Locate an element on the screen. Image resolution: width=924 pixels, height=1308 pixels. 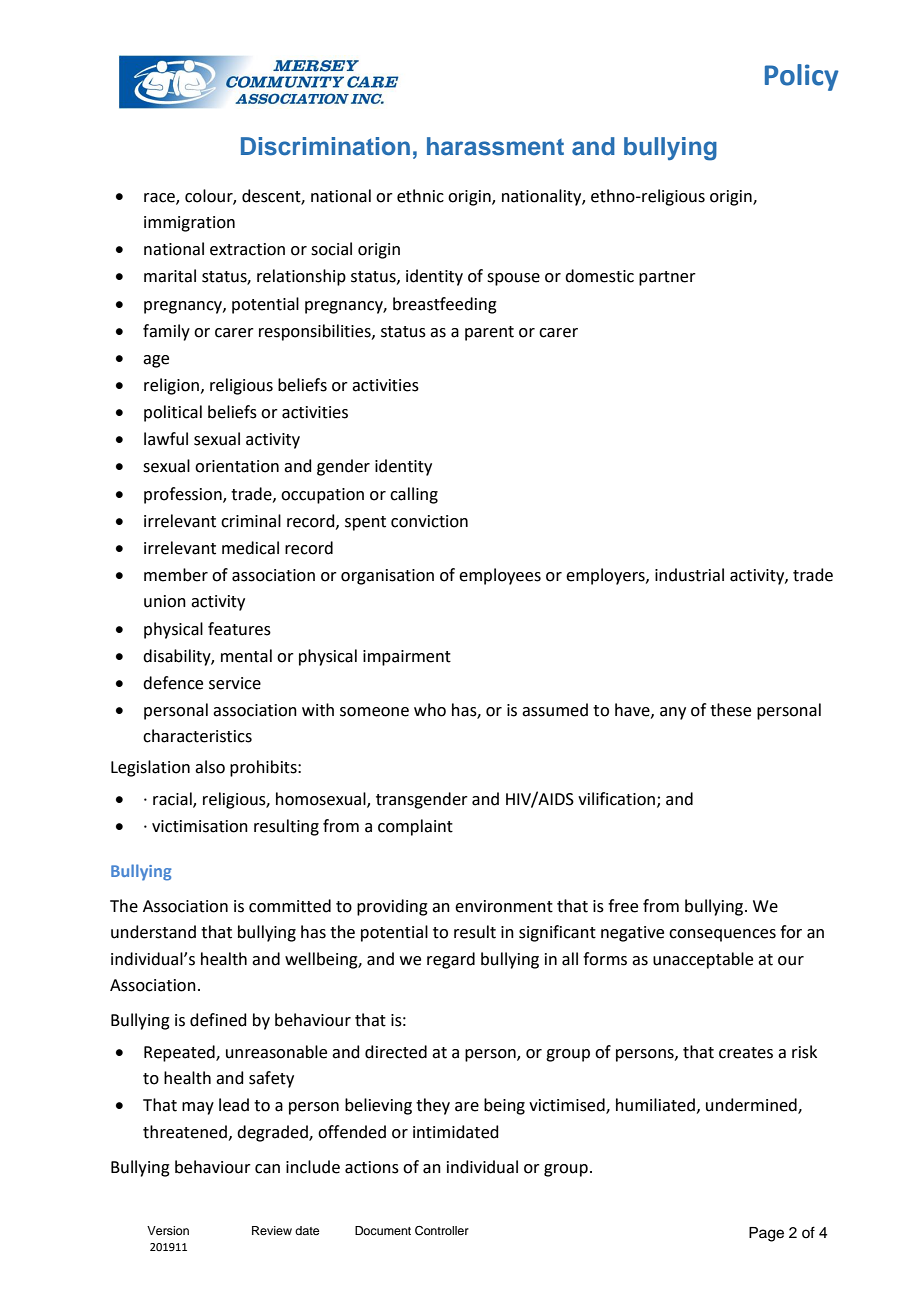
Review is located at coordinates (272, 1230).
